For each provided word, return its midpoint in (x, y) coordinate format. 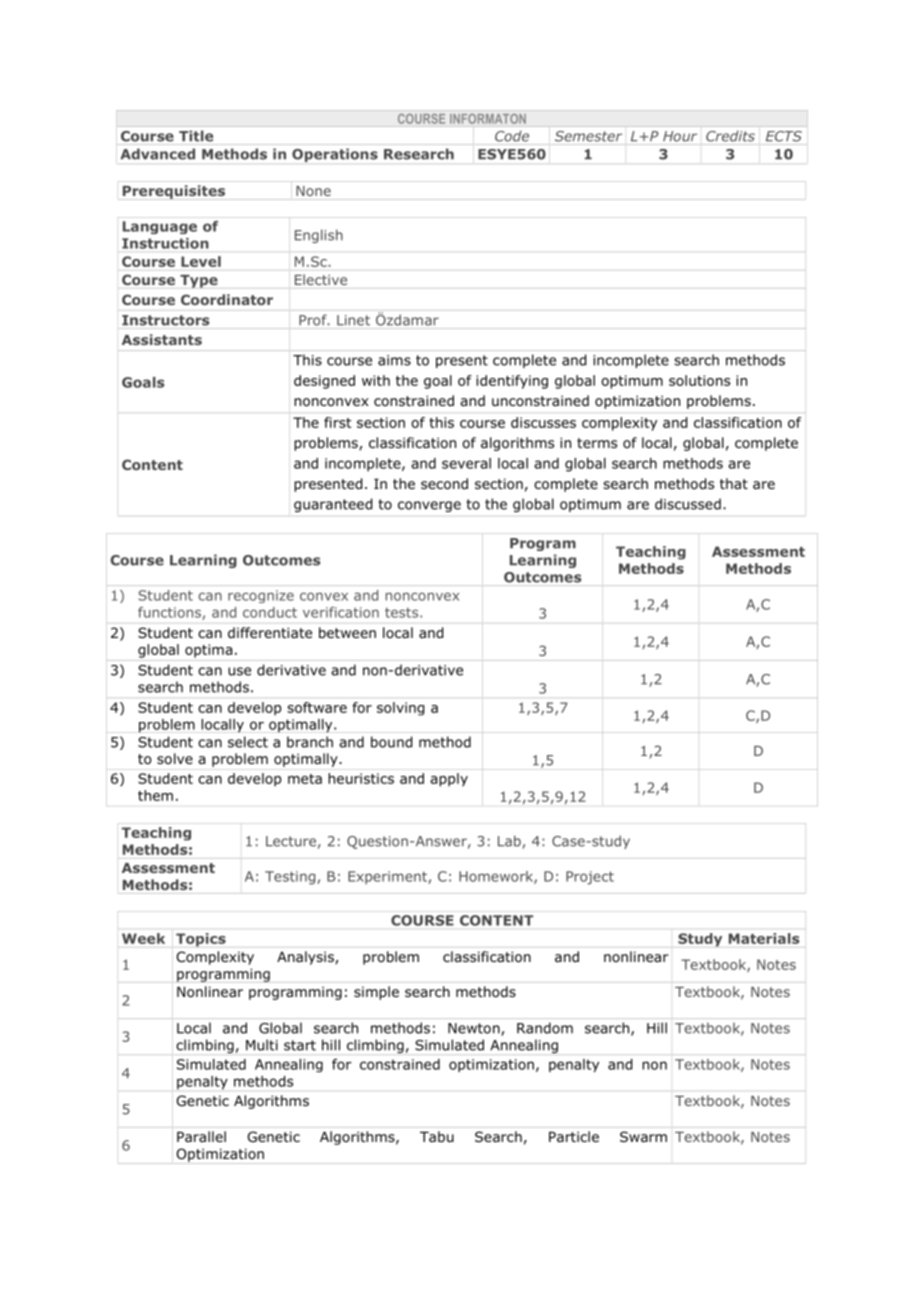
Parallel (201, 1136)
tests (403, 612)
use (239, 671)
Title (196, 136)
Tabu (437, 1136)
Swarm (643, 1136)
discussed (688, 504)
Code (512, 136)
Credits (730, 136)
